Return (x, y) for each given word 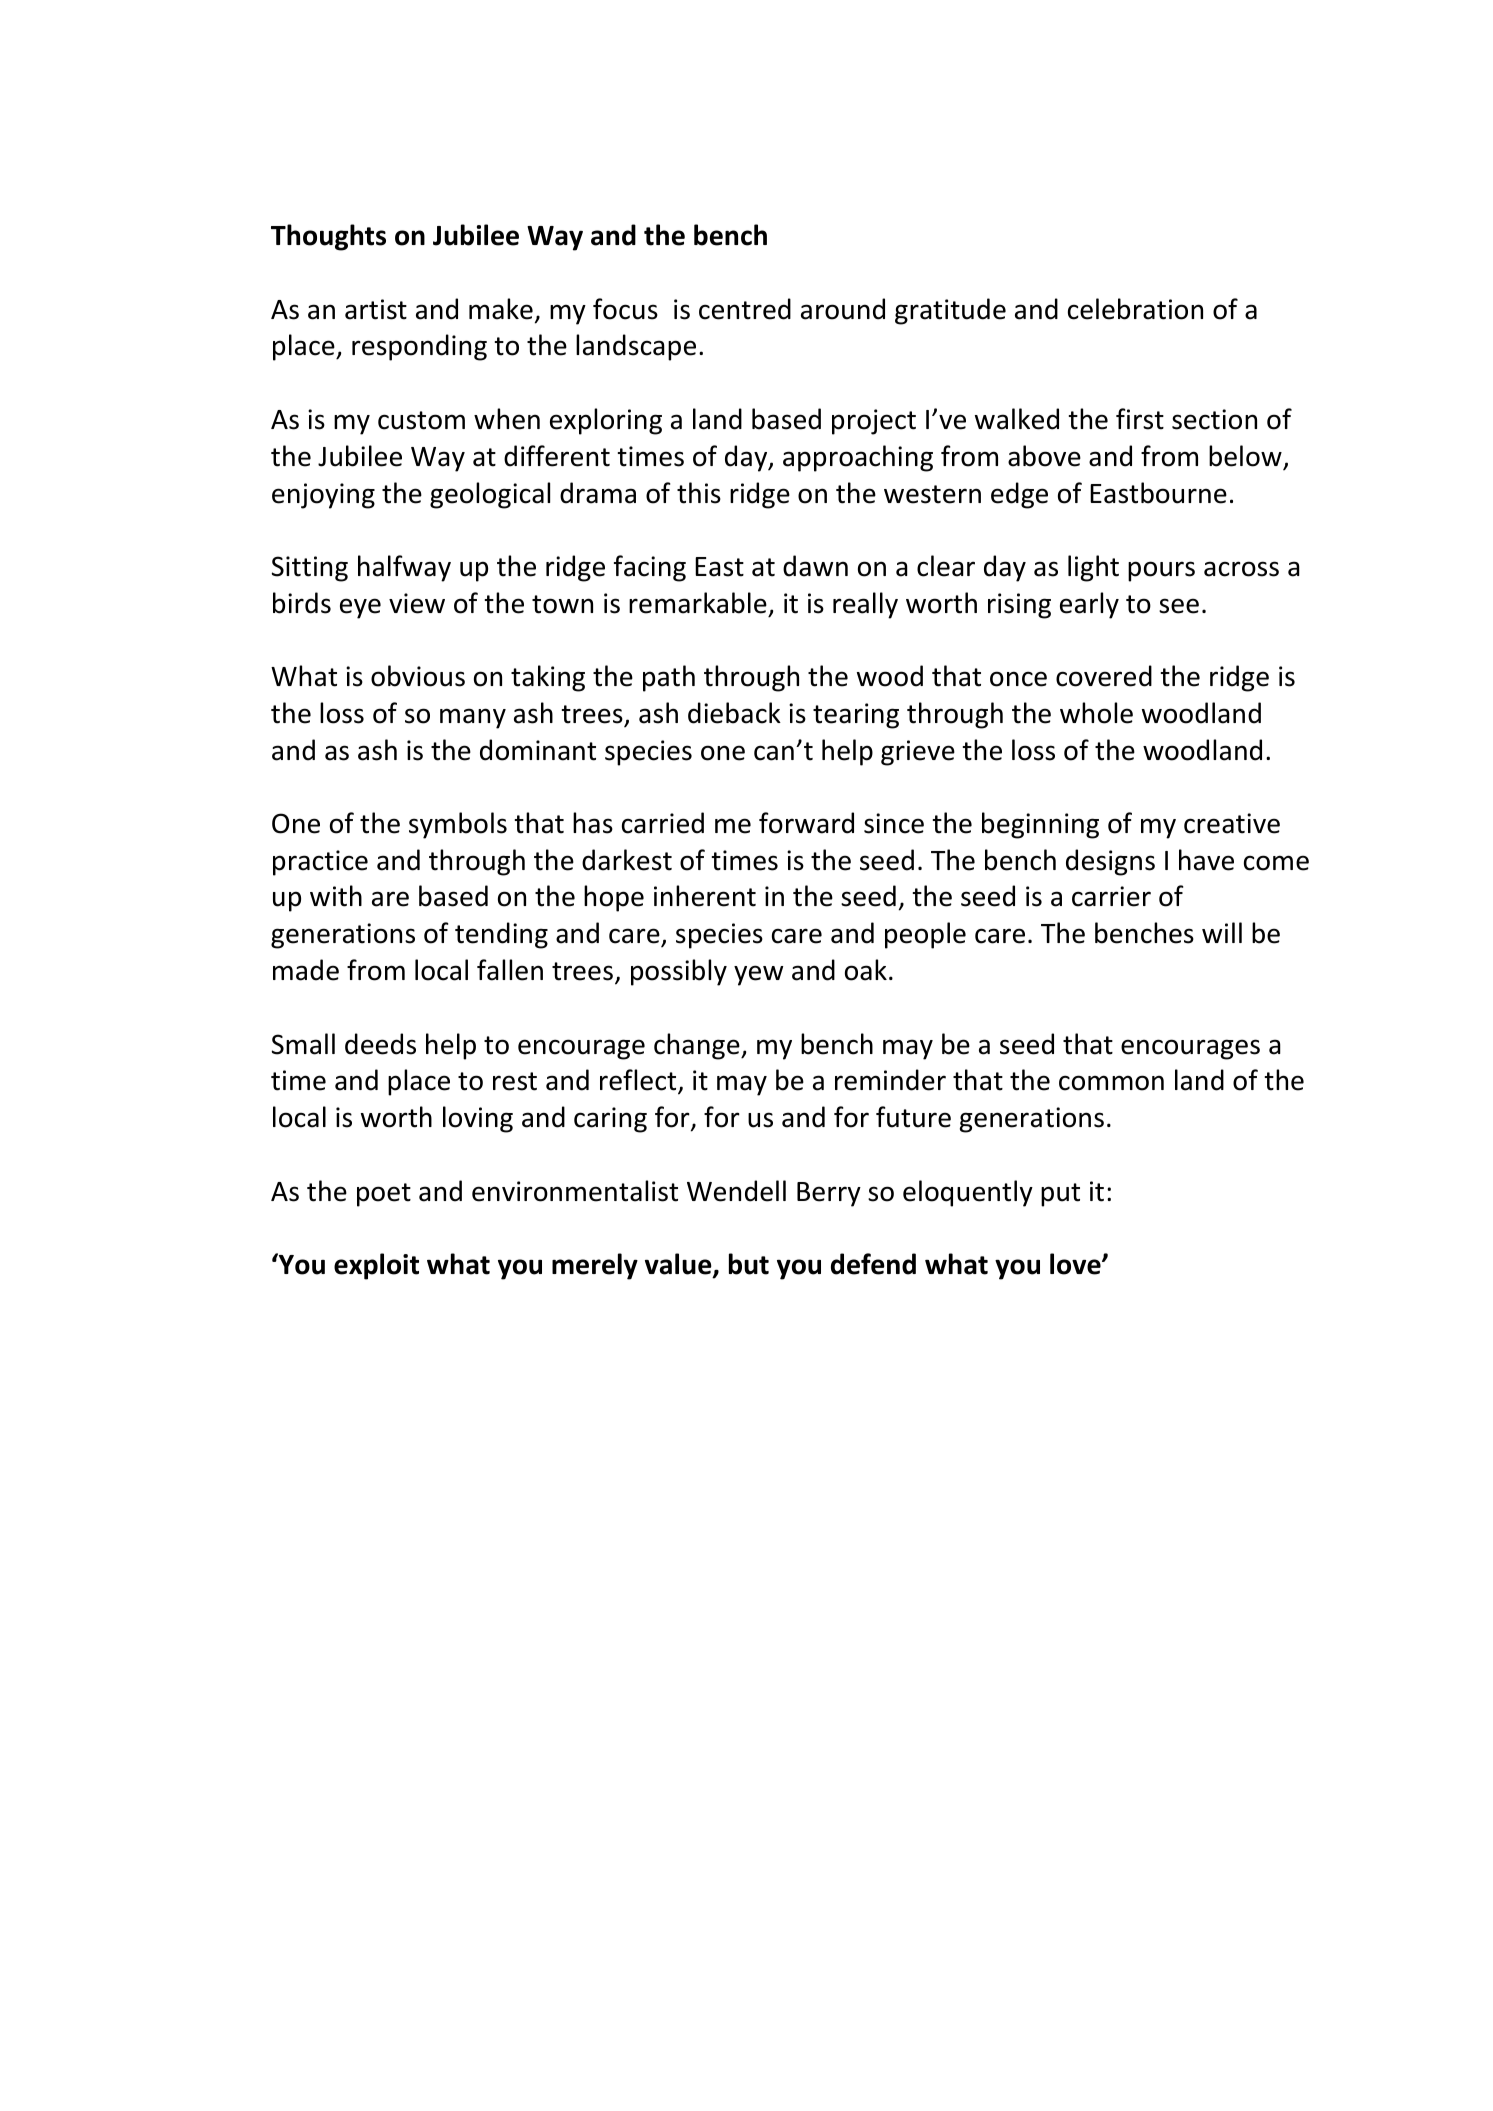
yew (758, 975)
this (699, 493)
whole (1096, 713)
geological (490, 495)
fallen (510, 970)
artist (376, 309)
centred (745, 309)
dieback (734, 713)
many (473, 718)
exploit (376, 1266)
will (1222, 932)
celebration (1135, 309)
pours (1161, 571)
